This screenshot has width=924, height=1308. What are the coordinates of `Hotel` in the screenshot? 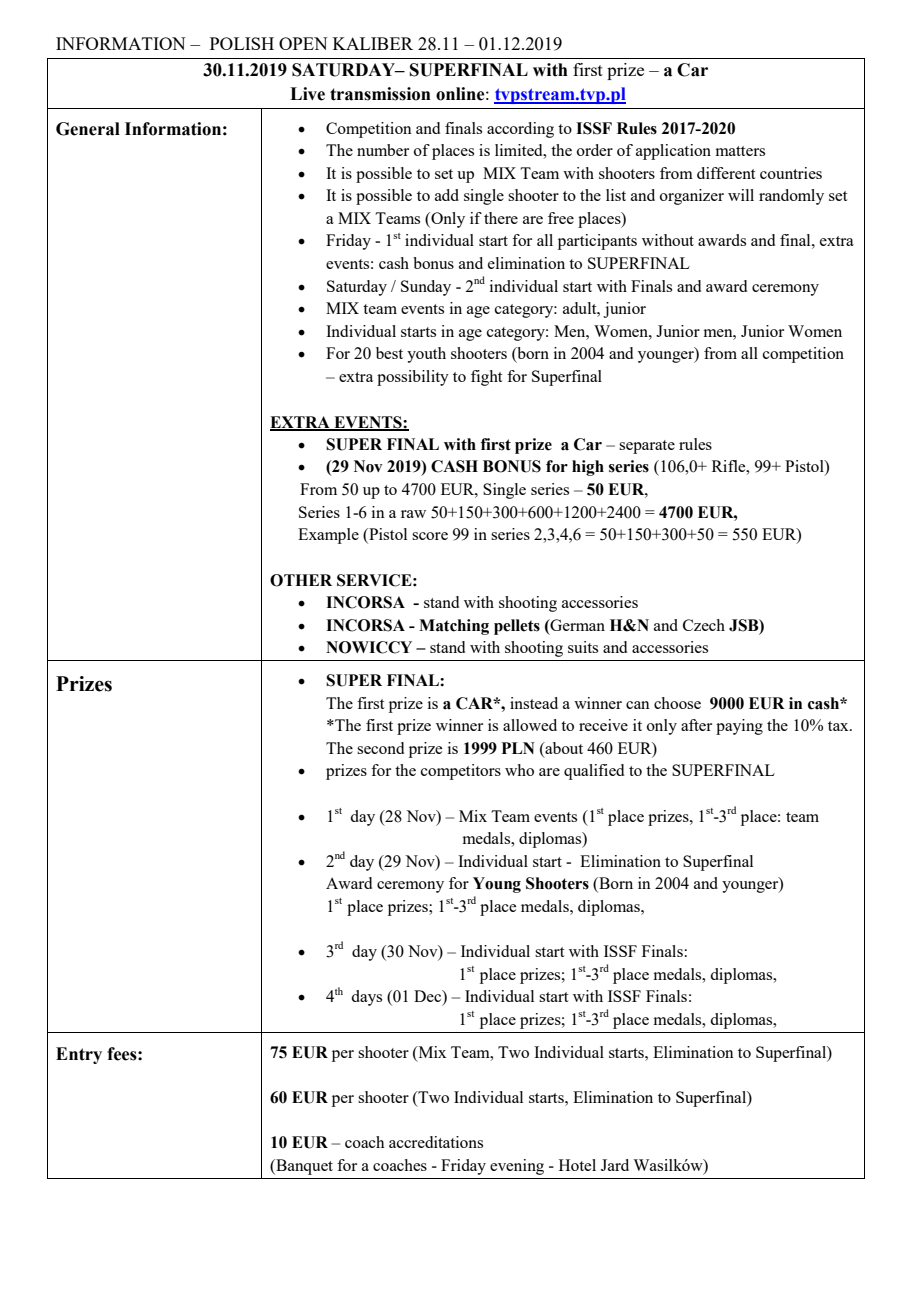 It's located at (577, 1165).
